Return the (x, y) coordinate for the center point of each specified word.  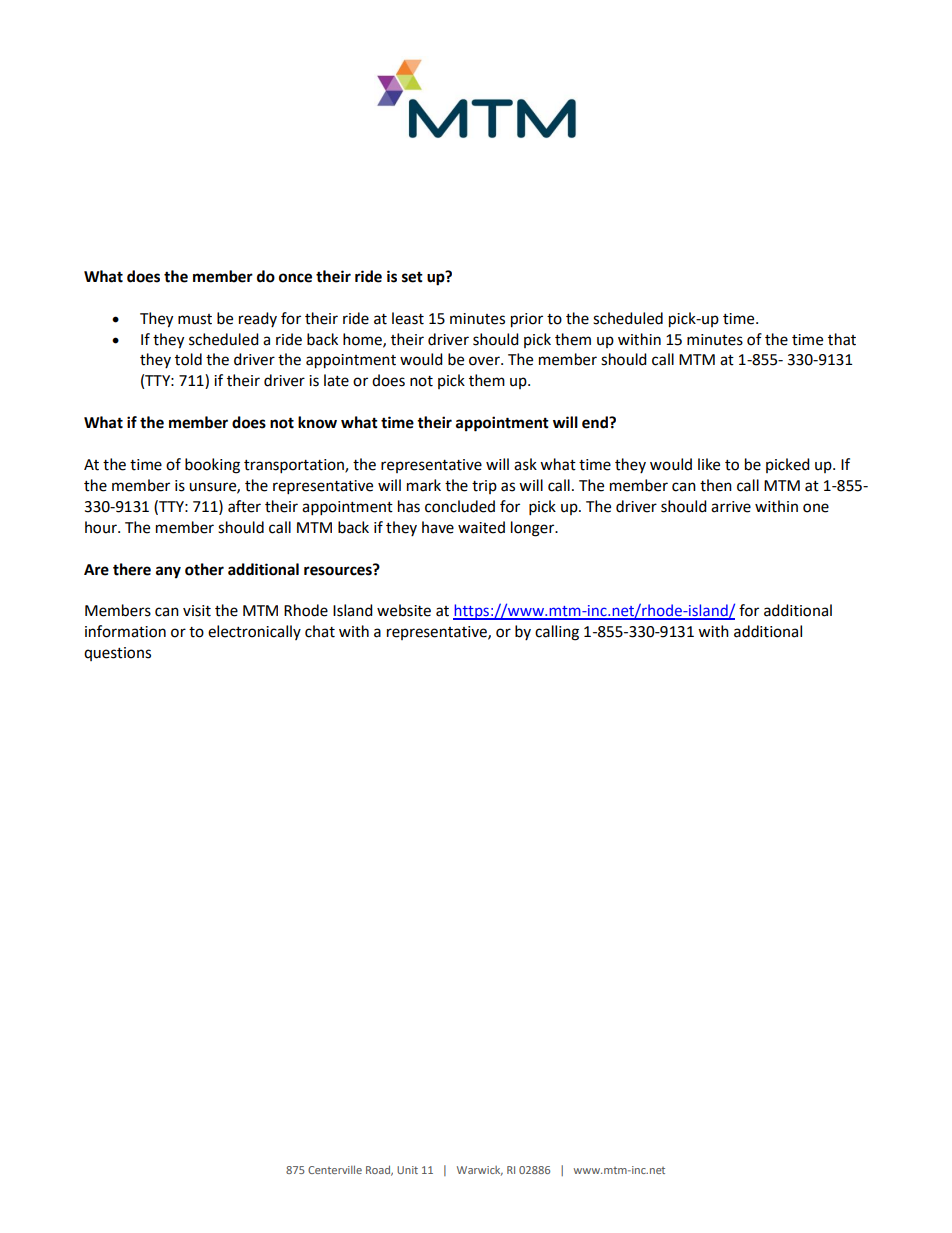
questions (117, 654)
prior (527, 320)
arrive (731, 507)
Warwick (480, 1171)
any (168, 572)
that (842, 339)
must (195, 319)
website (404, 610)
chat (320, 631)
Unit (407, 1170)
